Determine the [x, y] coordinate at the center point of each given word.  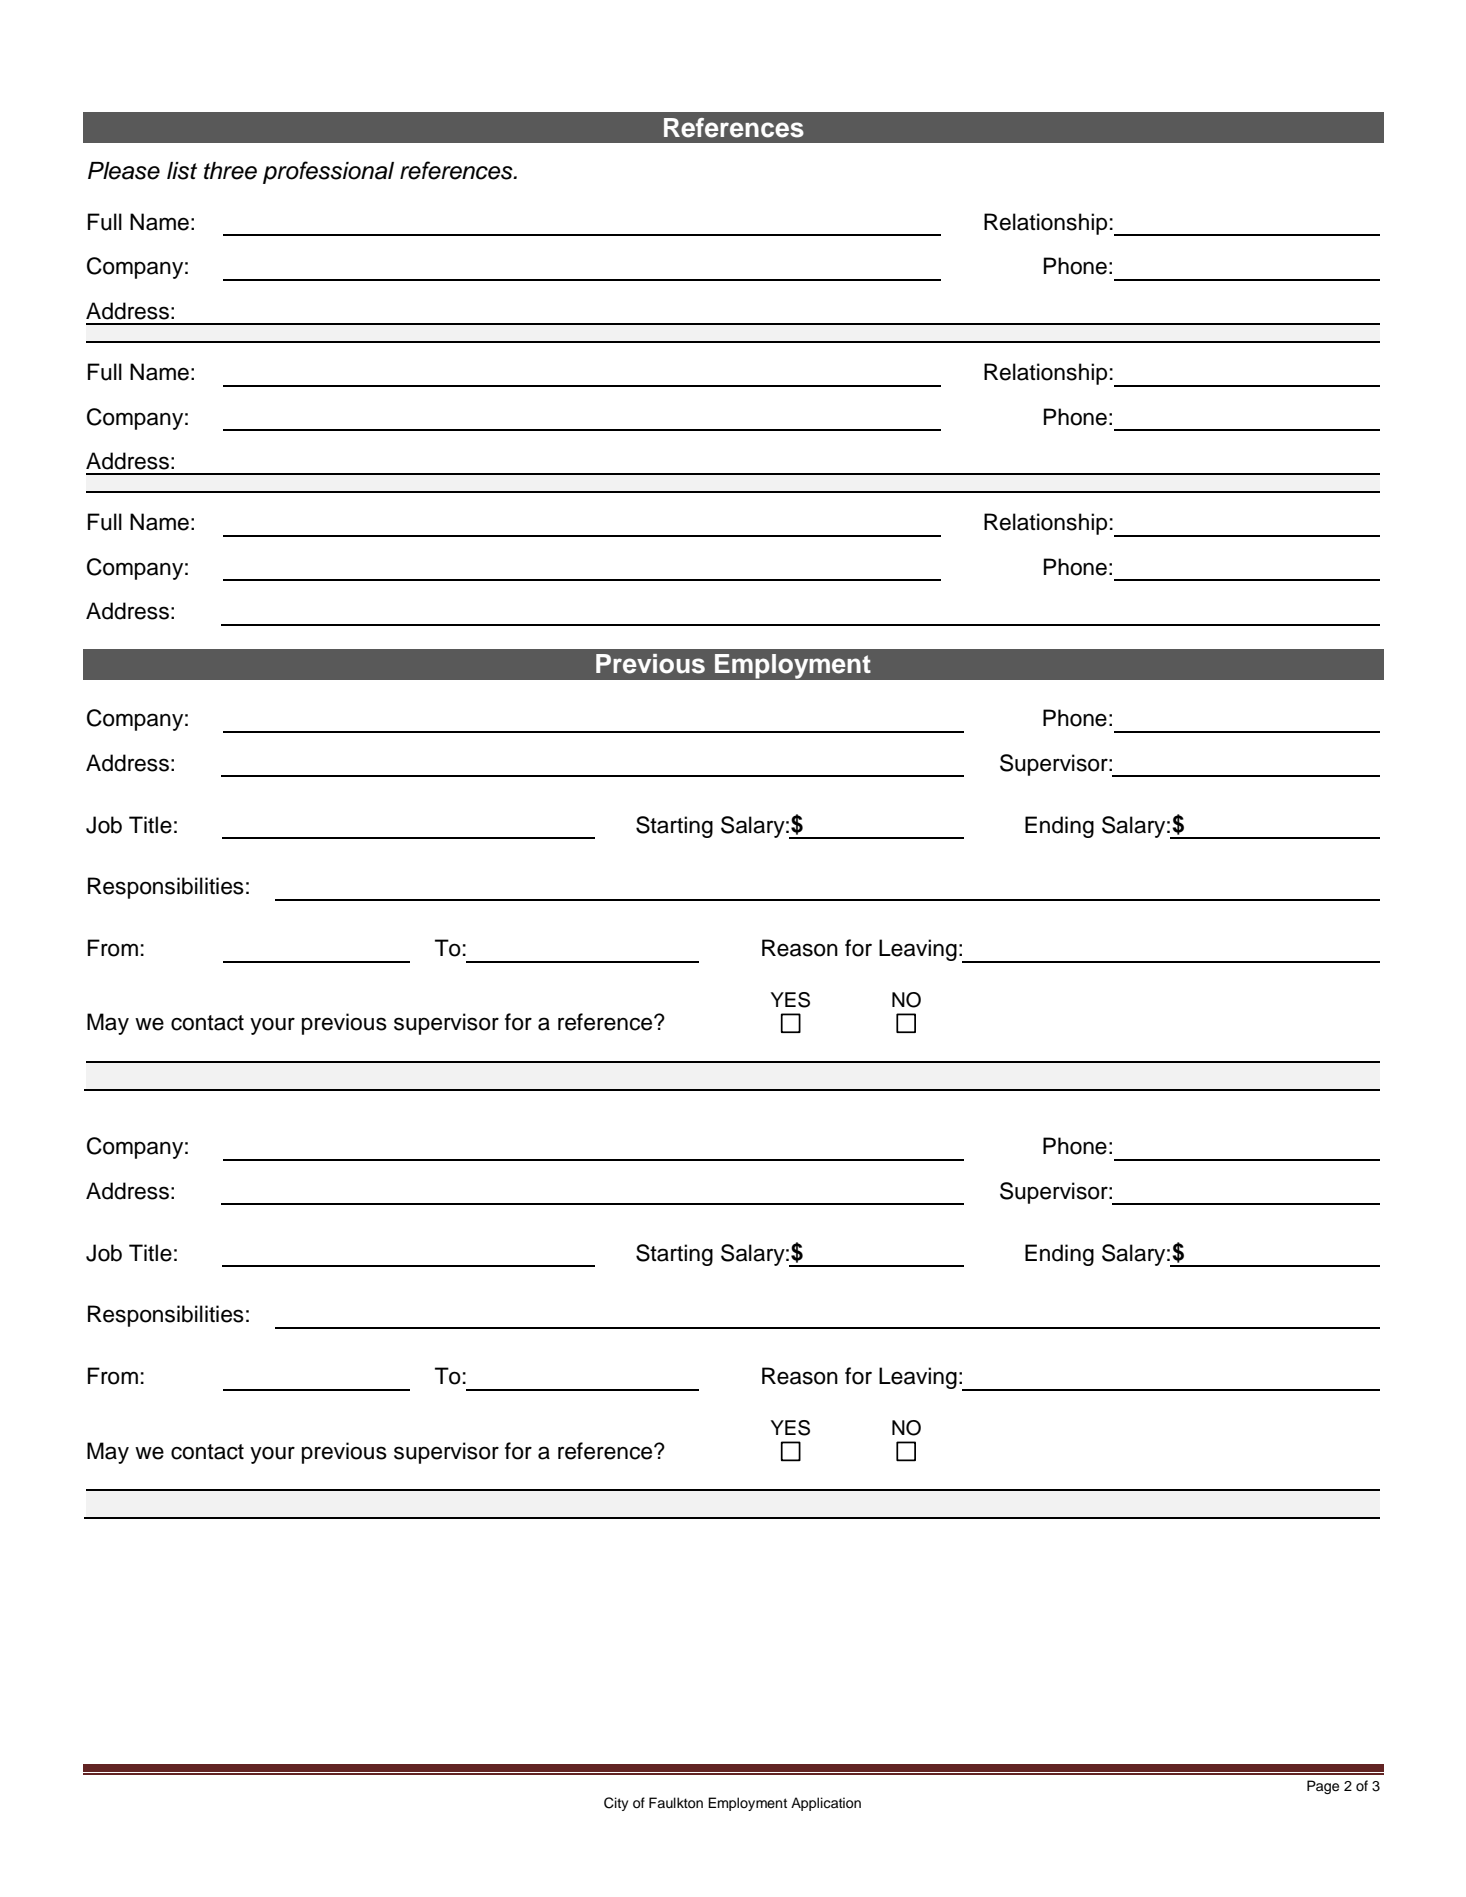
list [182, 171]
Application [826, 1804]
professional [328, 172]
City [616, 1804]
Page [1323, 1787]
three [230, 171]
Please [124, 171]
